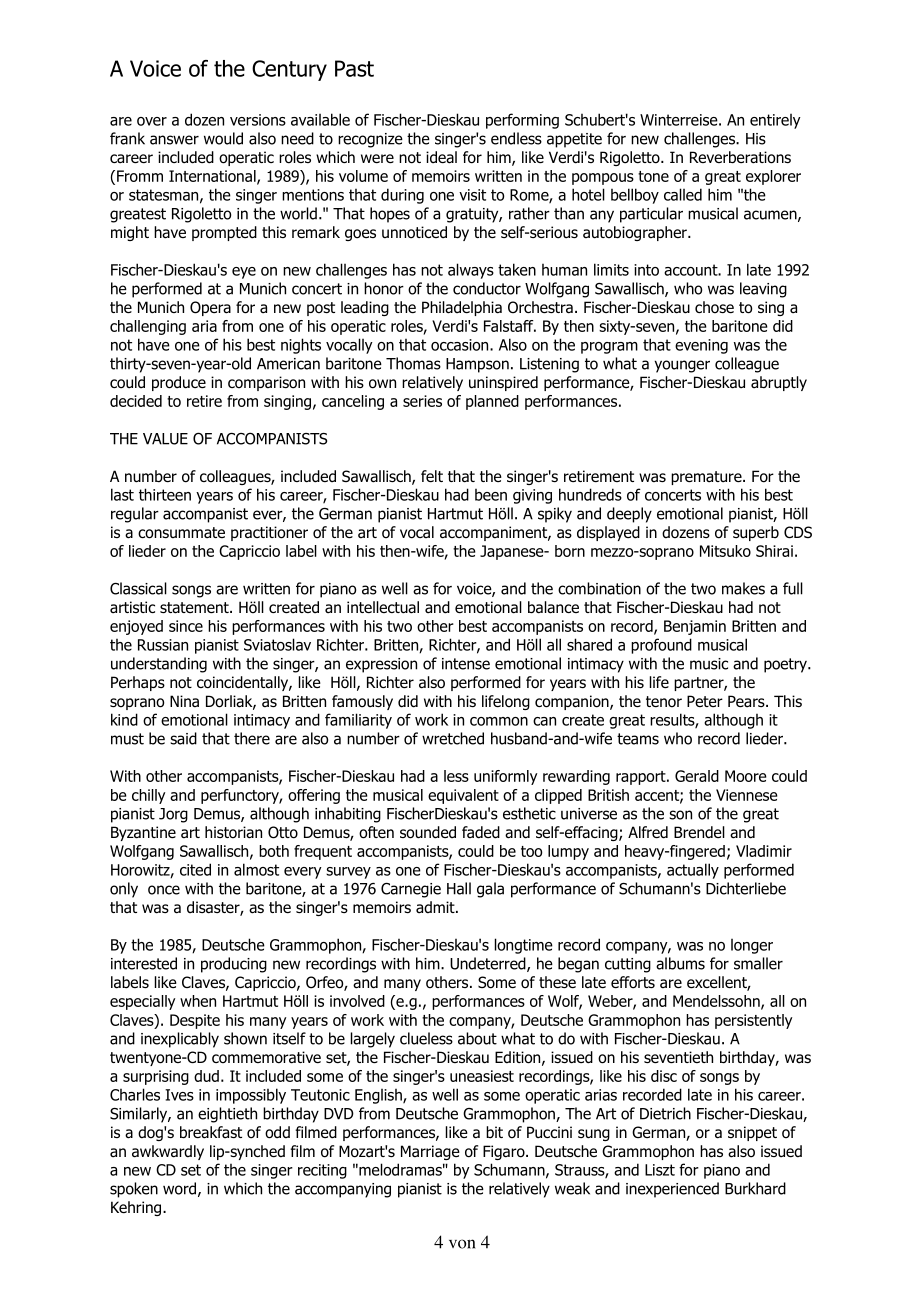  What do you see at coordinates (432, 476) in the screenshot?
I see `felt` at bounding box center [432, 476].
